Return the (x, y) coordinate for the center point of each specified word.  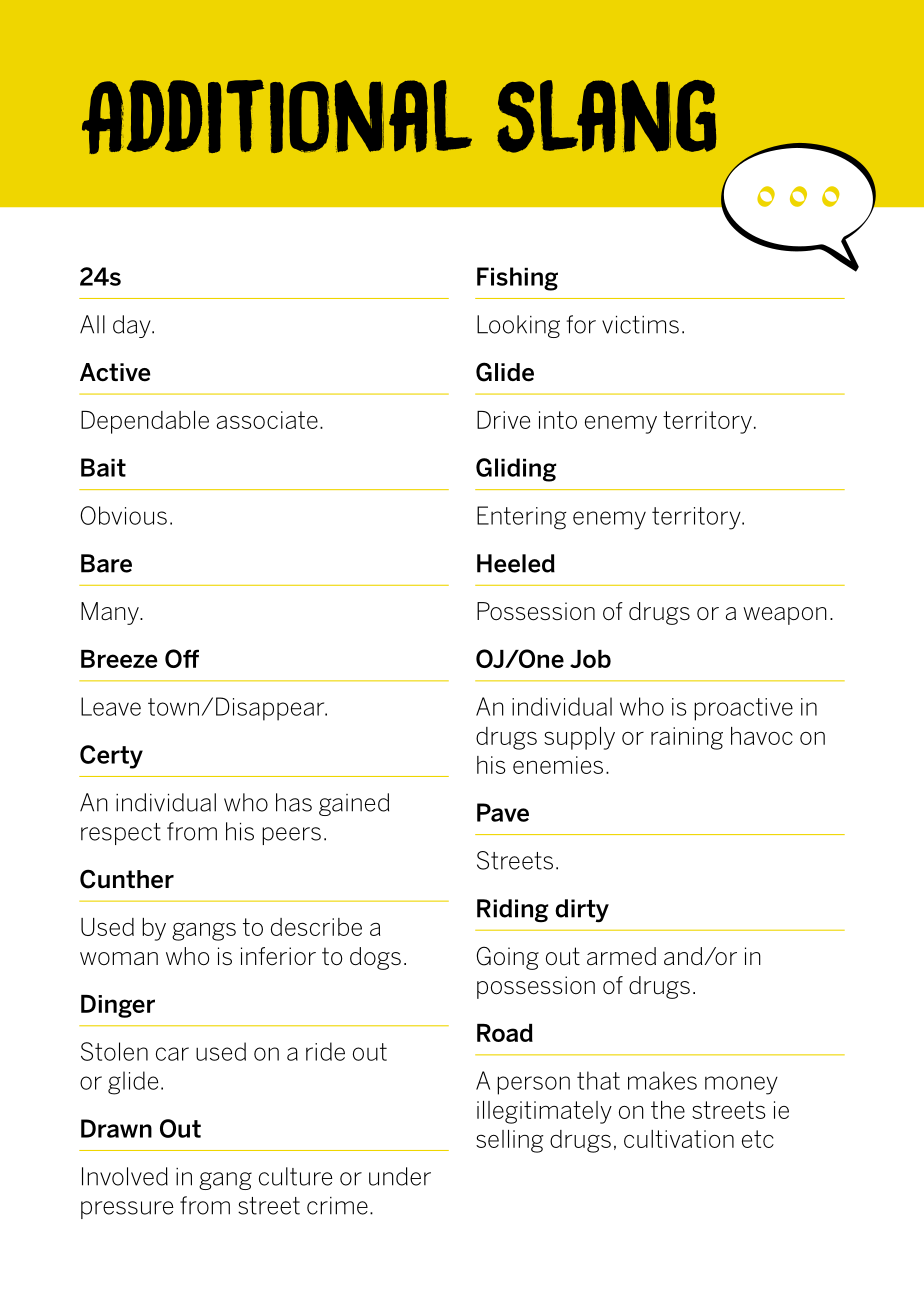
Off (182, 658)
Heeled (516, 563)
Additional (277, 117)
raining (687, 738)
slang (606, 116)
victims (640, 325)
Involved (125, 1176)
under (400, 1176)
